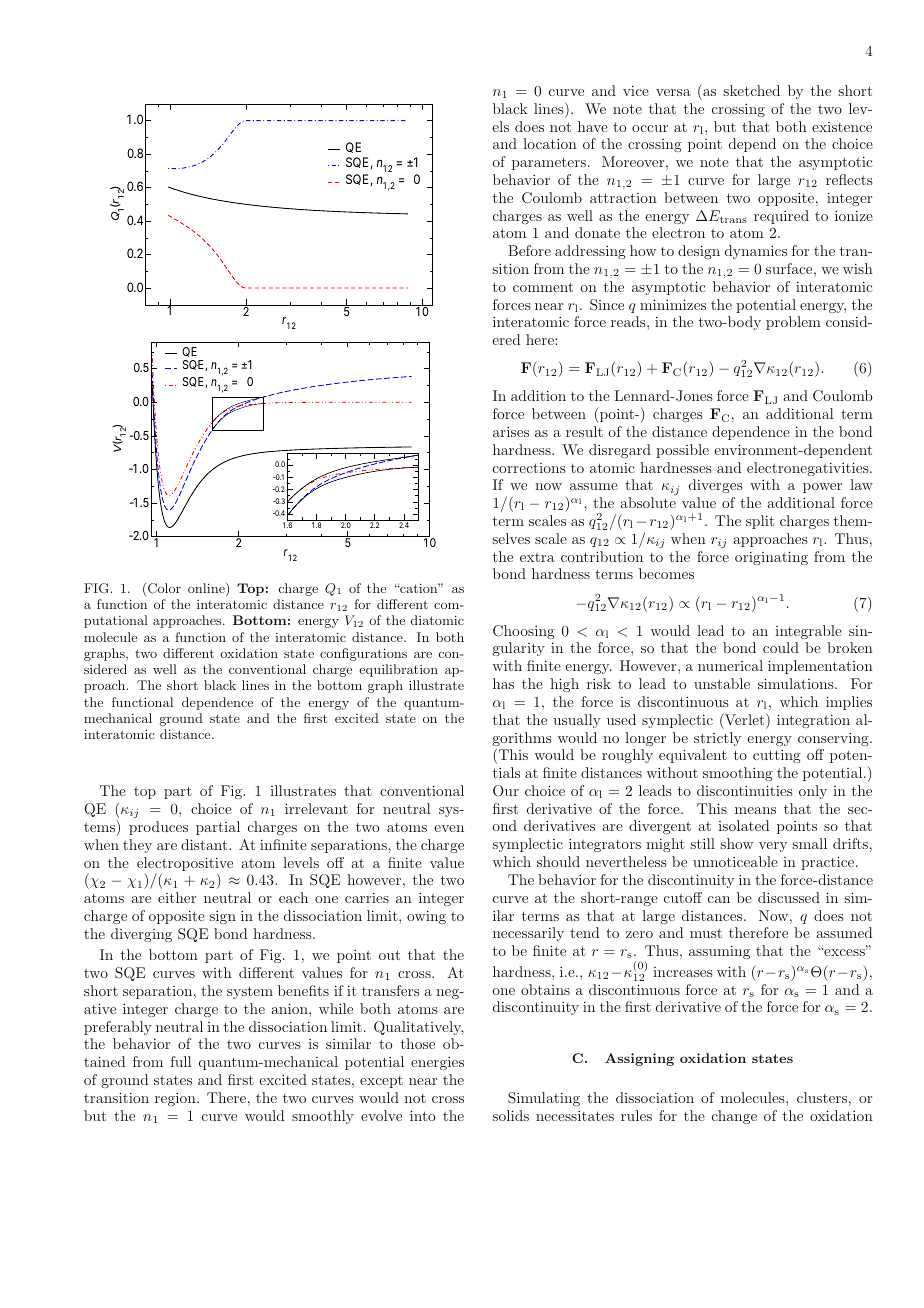  Describe the element at coordinates (524, 632) in the page. I see `Choosing` at that location.
